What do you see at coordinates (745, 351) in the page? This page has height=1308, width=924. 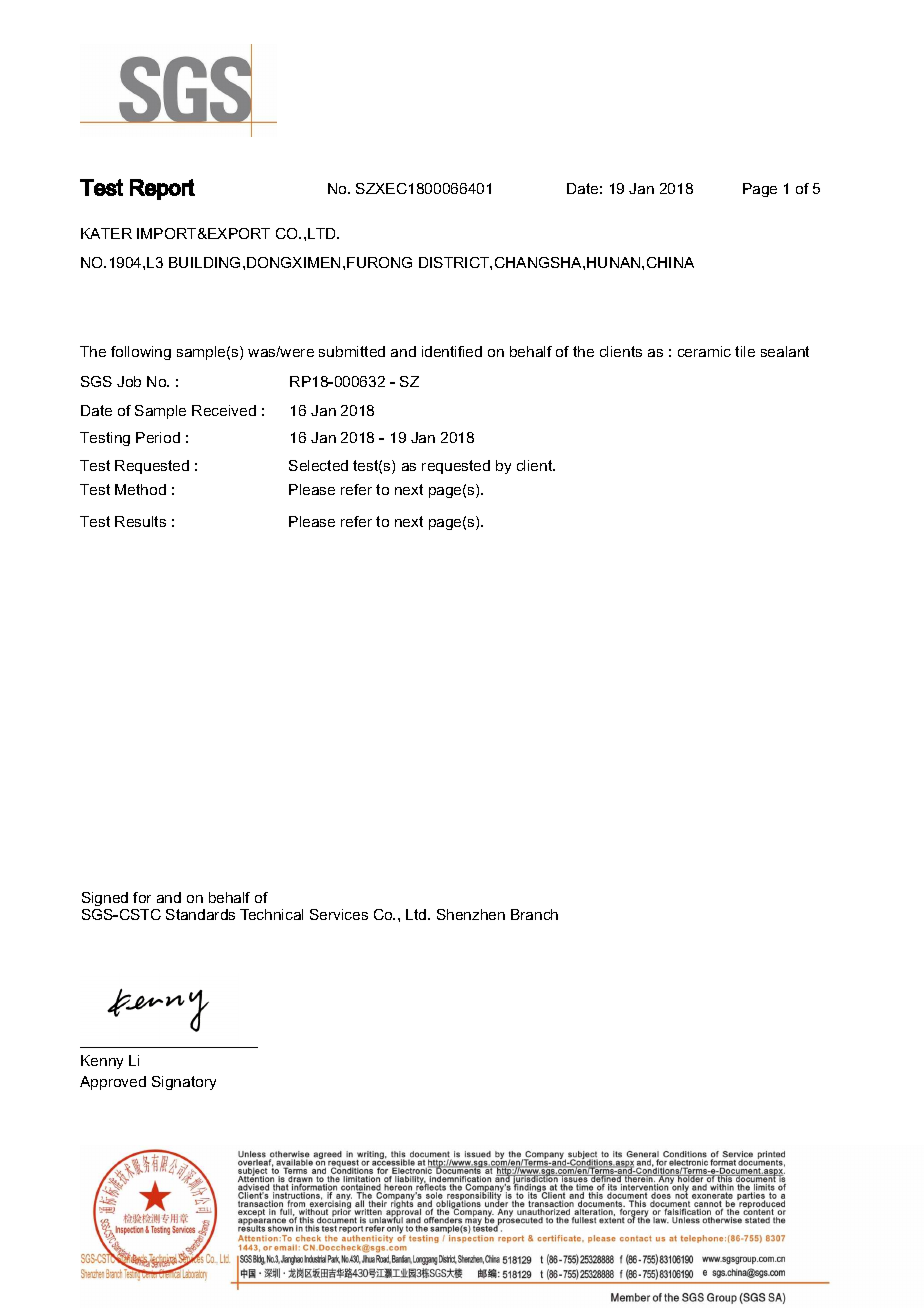 I see `tile` at bounding box center [745, 351].
